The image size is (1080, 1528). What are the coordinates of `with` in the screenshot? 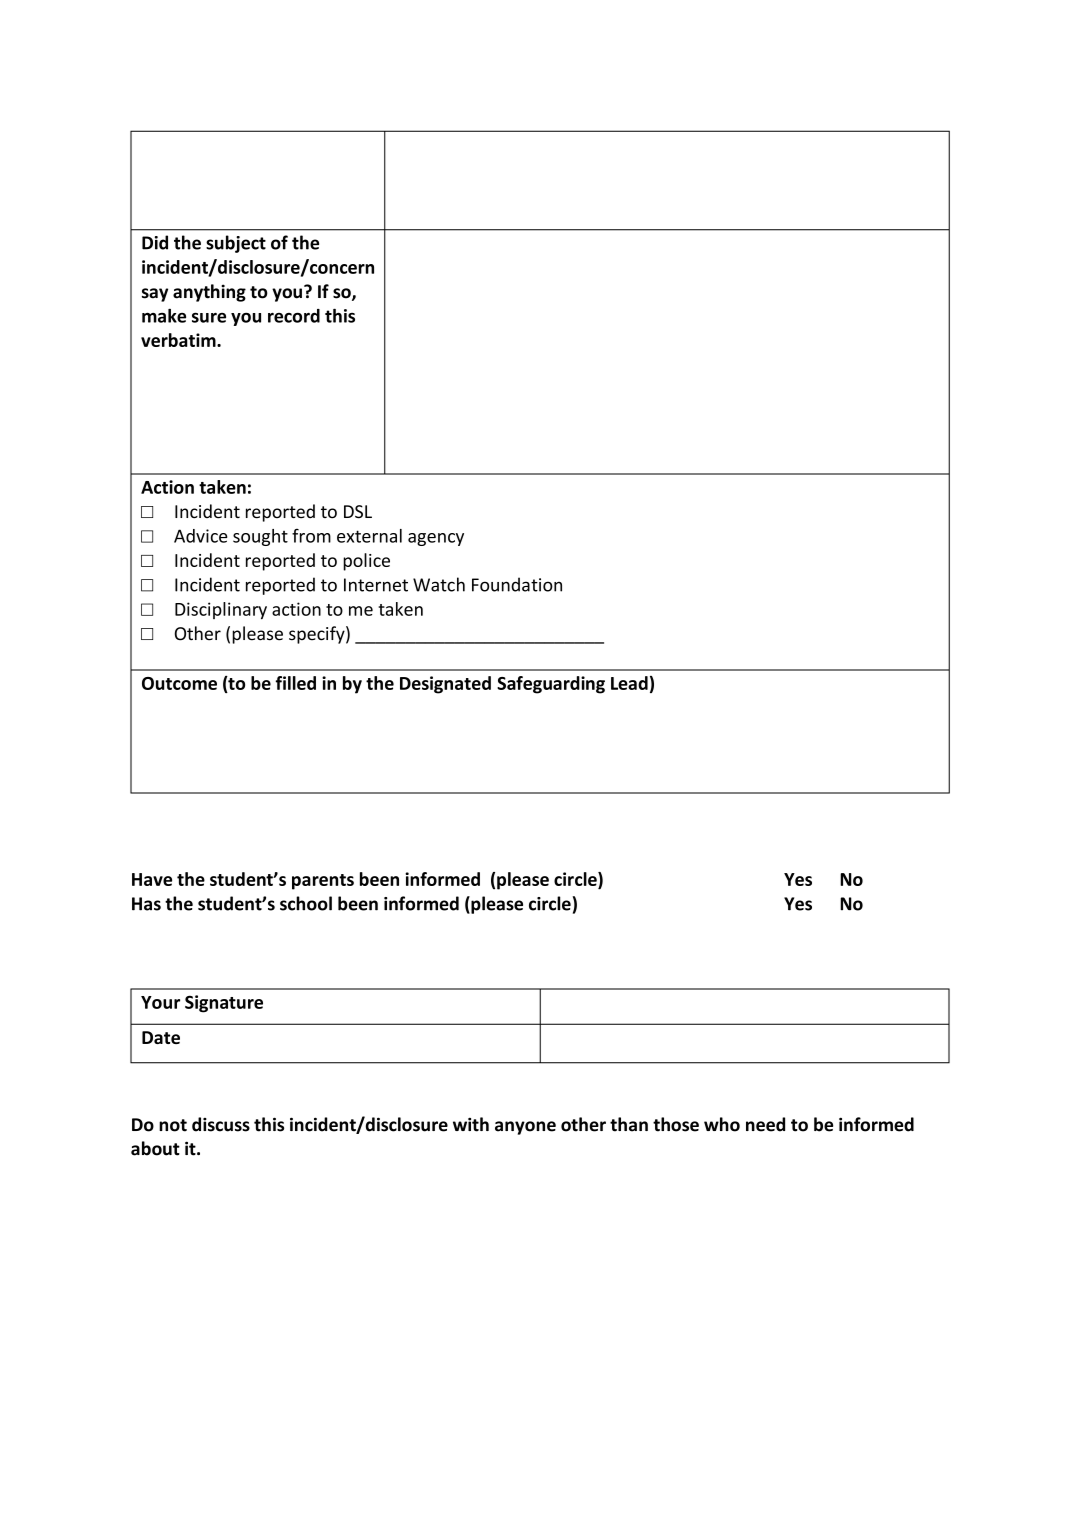 It's located at (471, 1124).
